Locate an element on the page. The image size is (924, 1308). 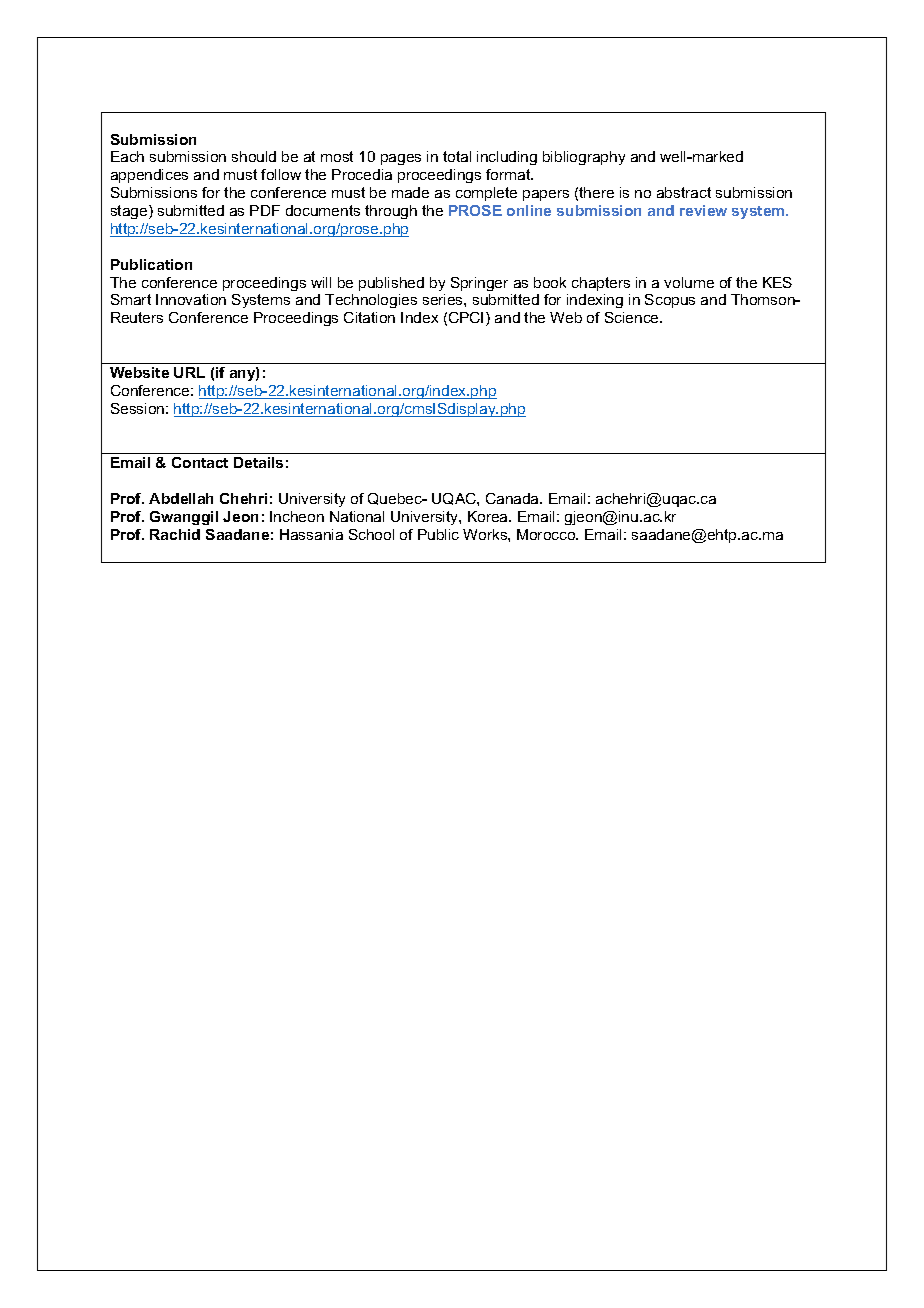
pages is located at coordinates (401, 159).
